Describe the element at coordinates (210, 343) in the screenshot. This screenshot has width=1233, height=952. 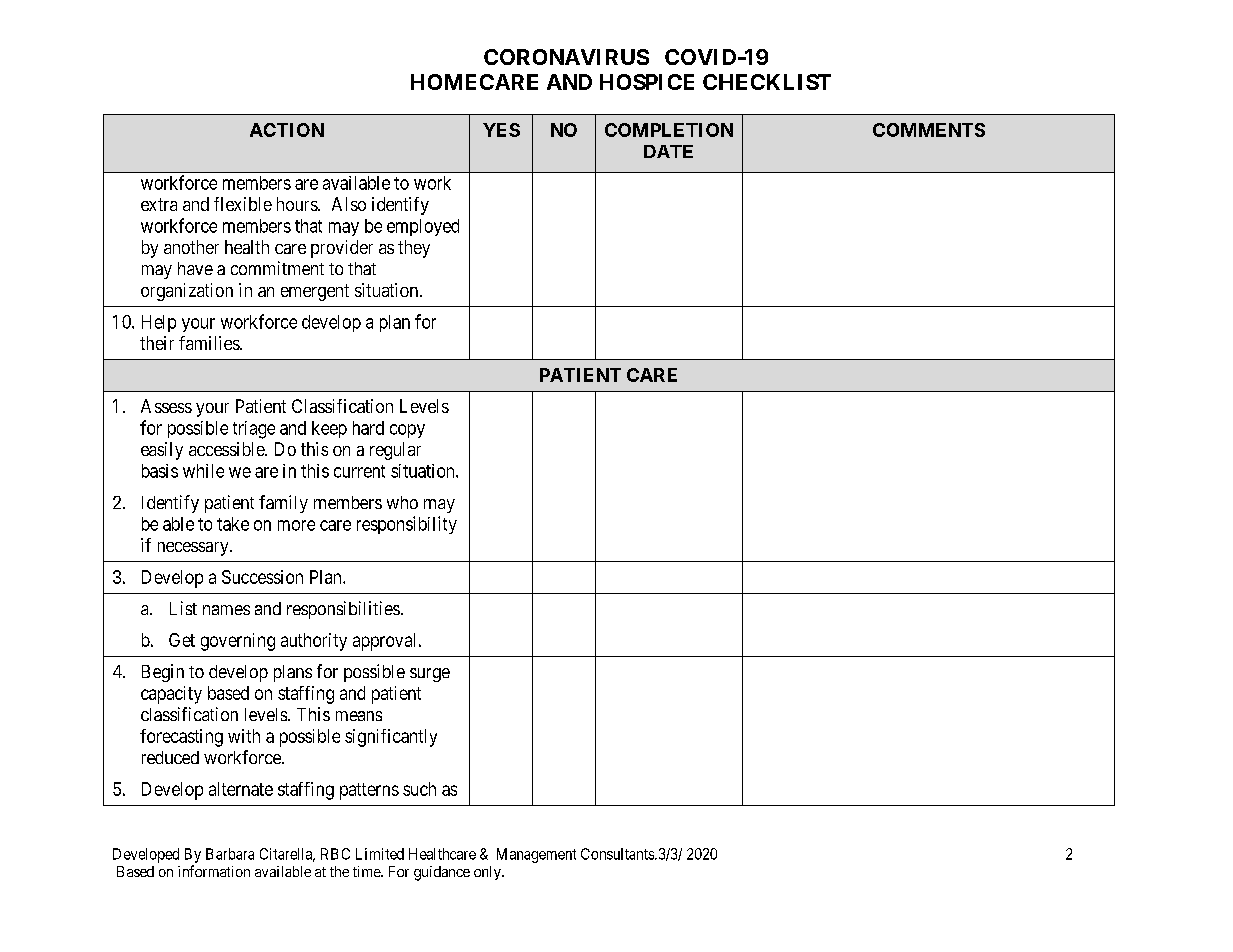
I see `families` at that location.
